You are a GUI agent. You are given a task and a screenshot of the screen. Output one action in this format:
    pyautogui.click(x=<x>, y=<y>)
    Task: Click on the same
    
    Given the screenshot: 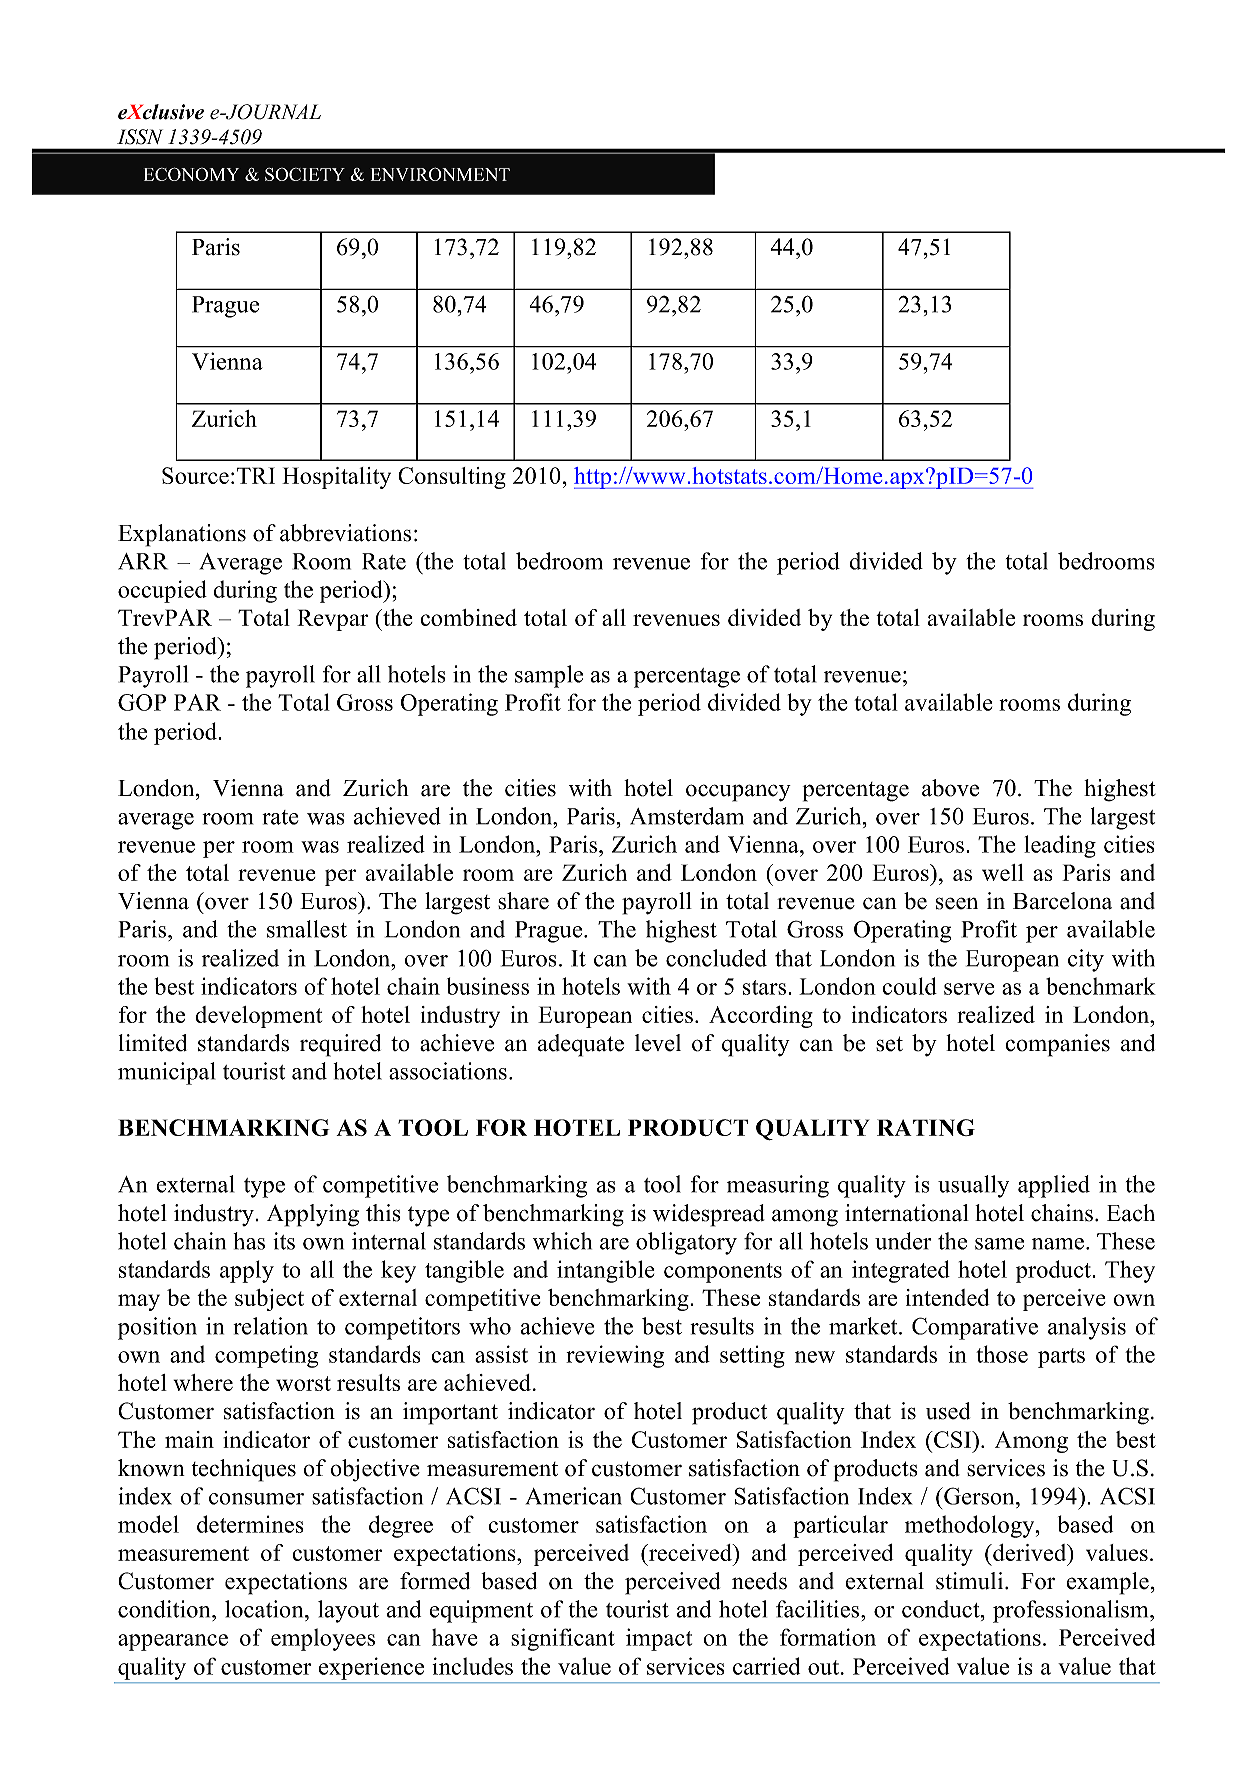 What is the action you would take?
    pyautogui.click(x=999, y=1244)
